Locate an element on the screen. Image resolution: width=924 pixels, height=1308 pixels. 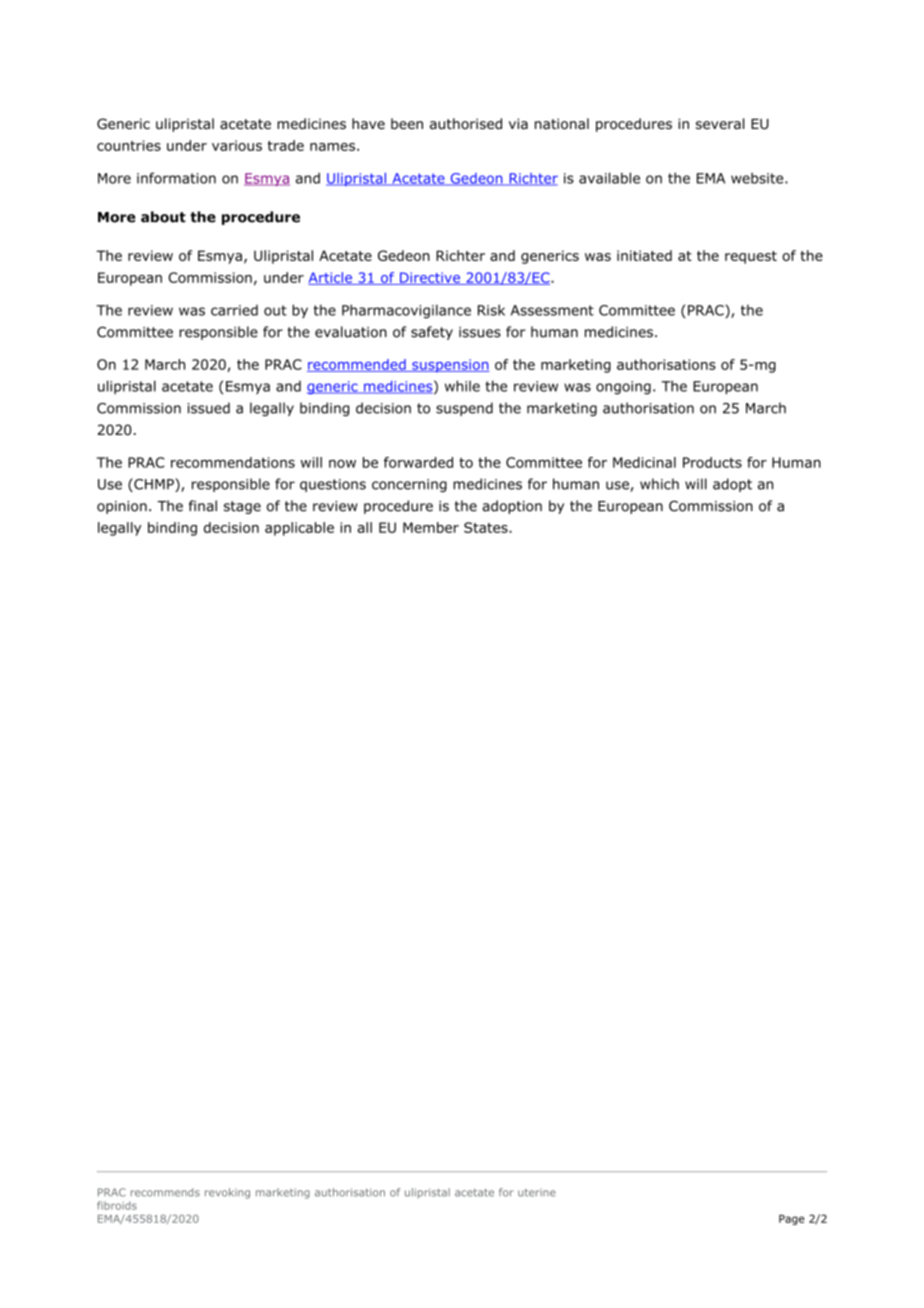
applicable is located at coordinates (299, 529).
